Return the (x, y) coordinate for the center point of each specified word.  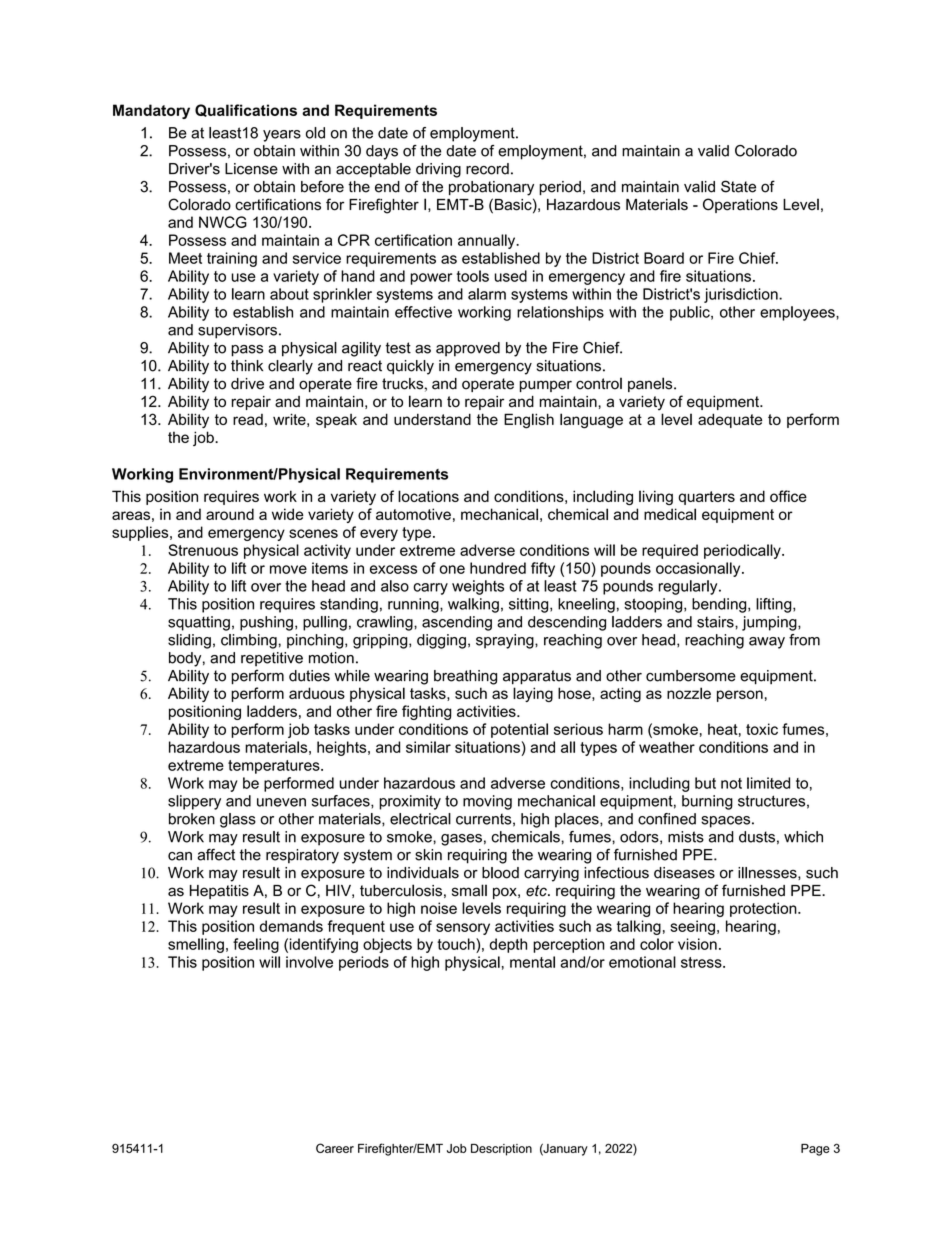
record (487, 169)
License (251, 169)
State (738, 186)
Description (501, 1150)
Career (335, 1148)
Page (815, 1150)
